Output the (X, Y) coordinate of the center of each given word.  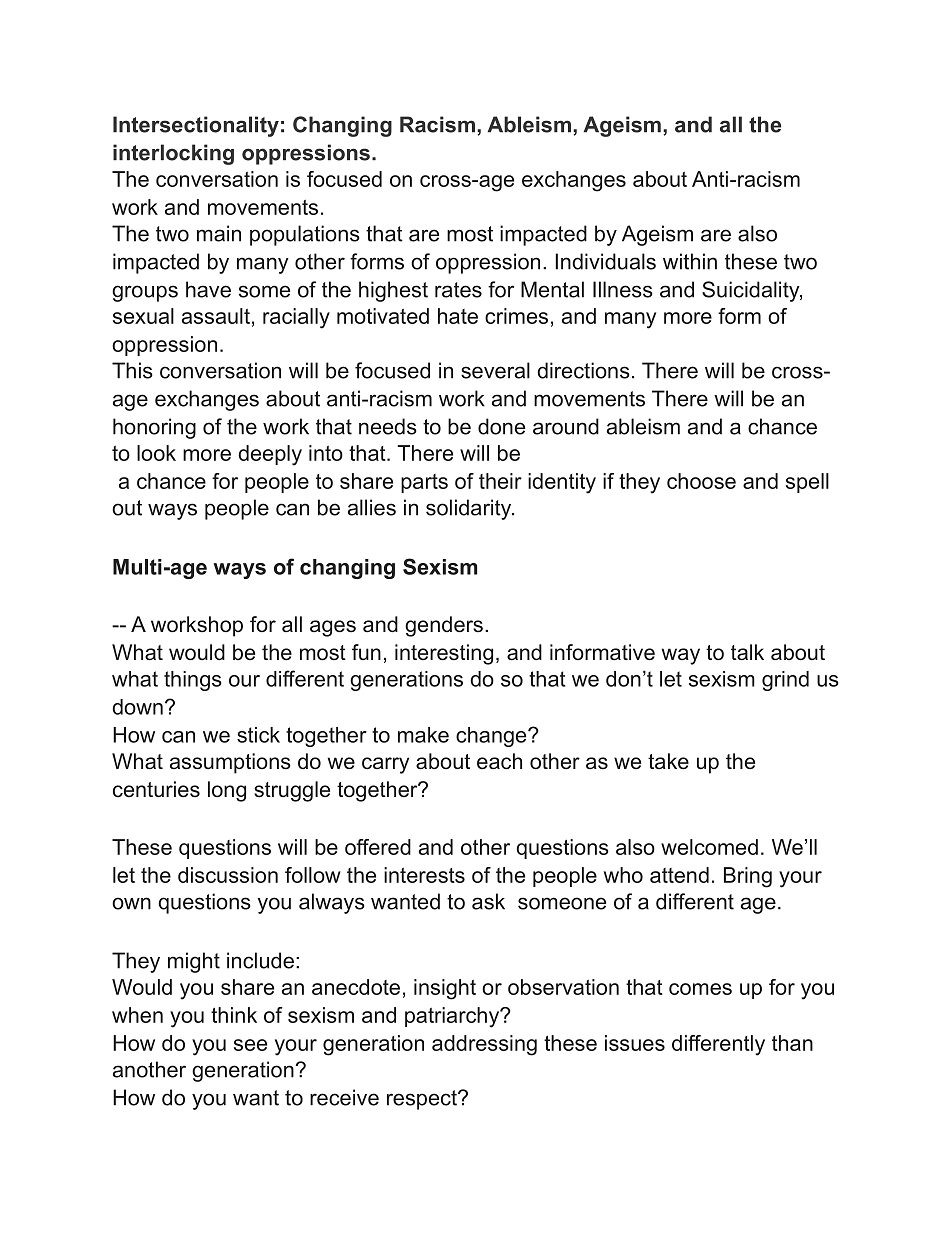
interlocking (173, 154)
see (250, 1045)
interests (424, 875)
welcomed (709, 847)
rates (458, 290)
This (132, 370)
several (495, 370)
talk (747, 652)
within (690, 261)
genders (444, 626)
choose (701, 481)
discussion (228, 875)
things (193, 681)
